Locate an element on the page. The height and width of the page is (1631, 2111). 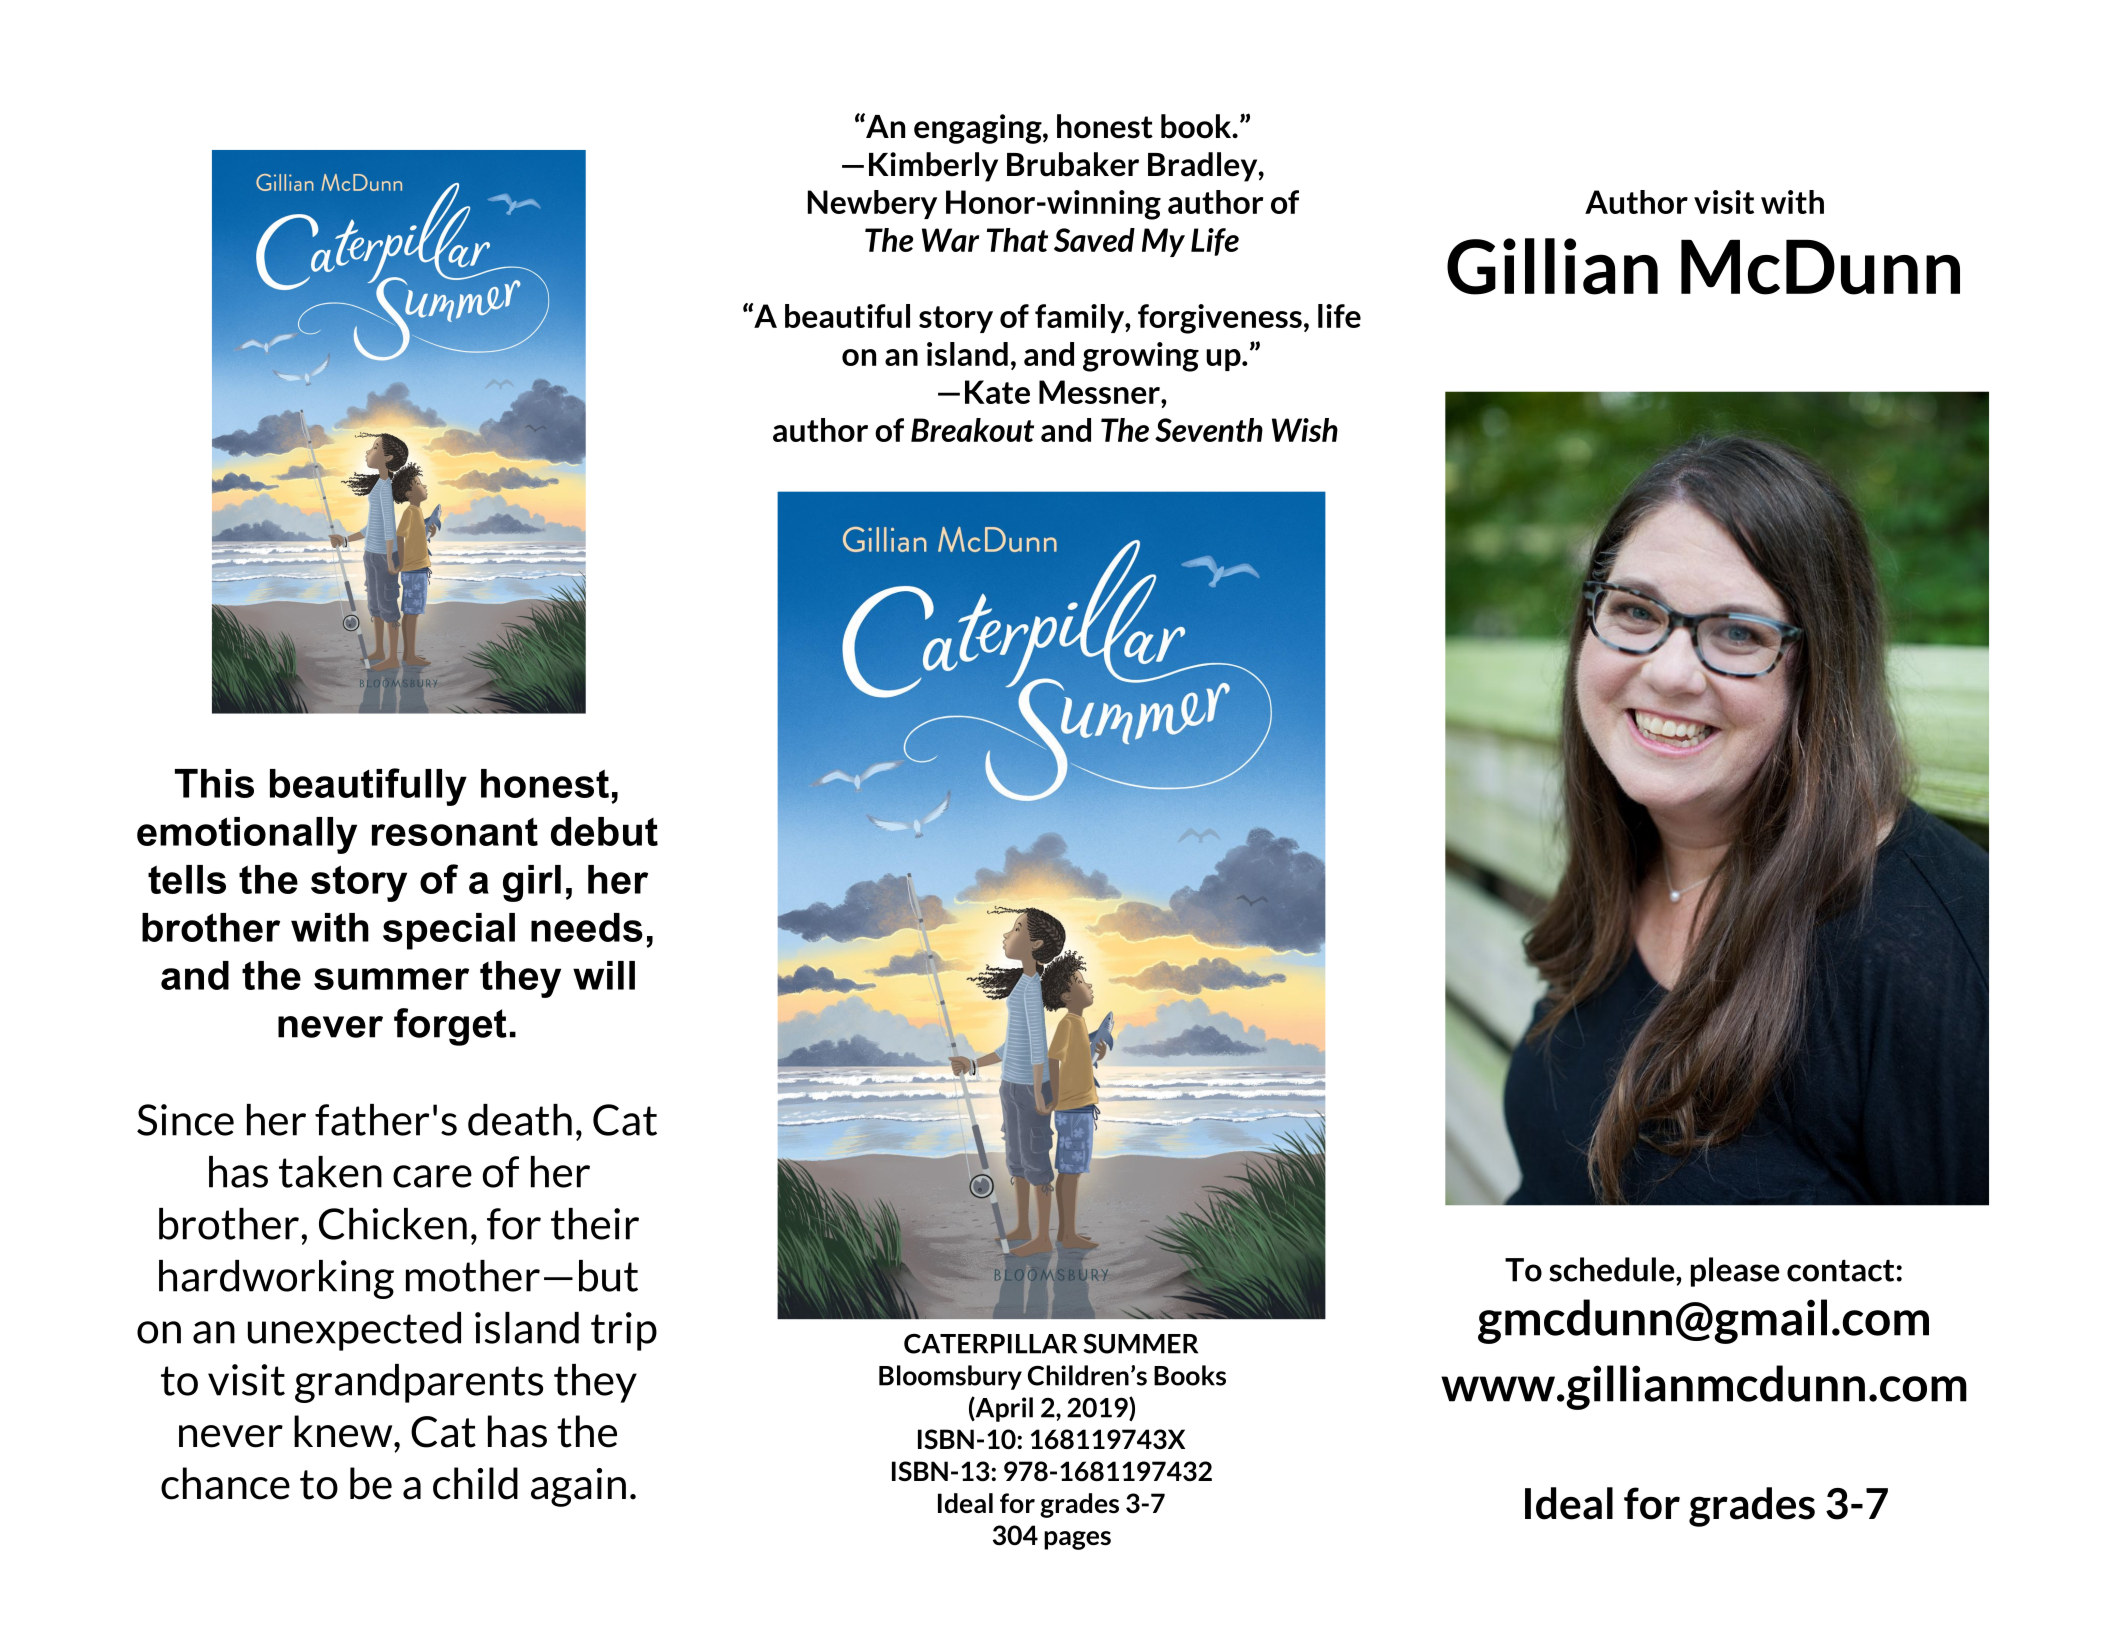
Breakout is located at coordinates (972, 430).
